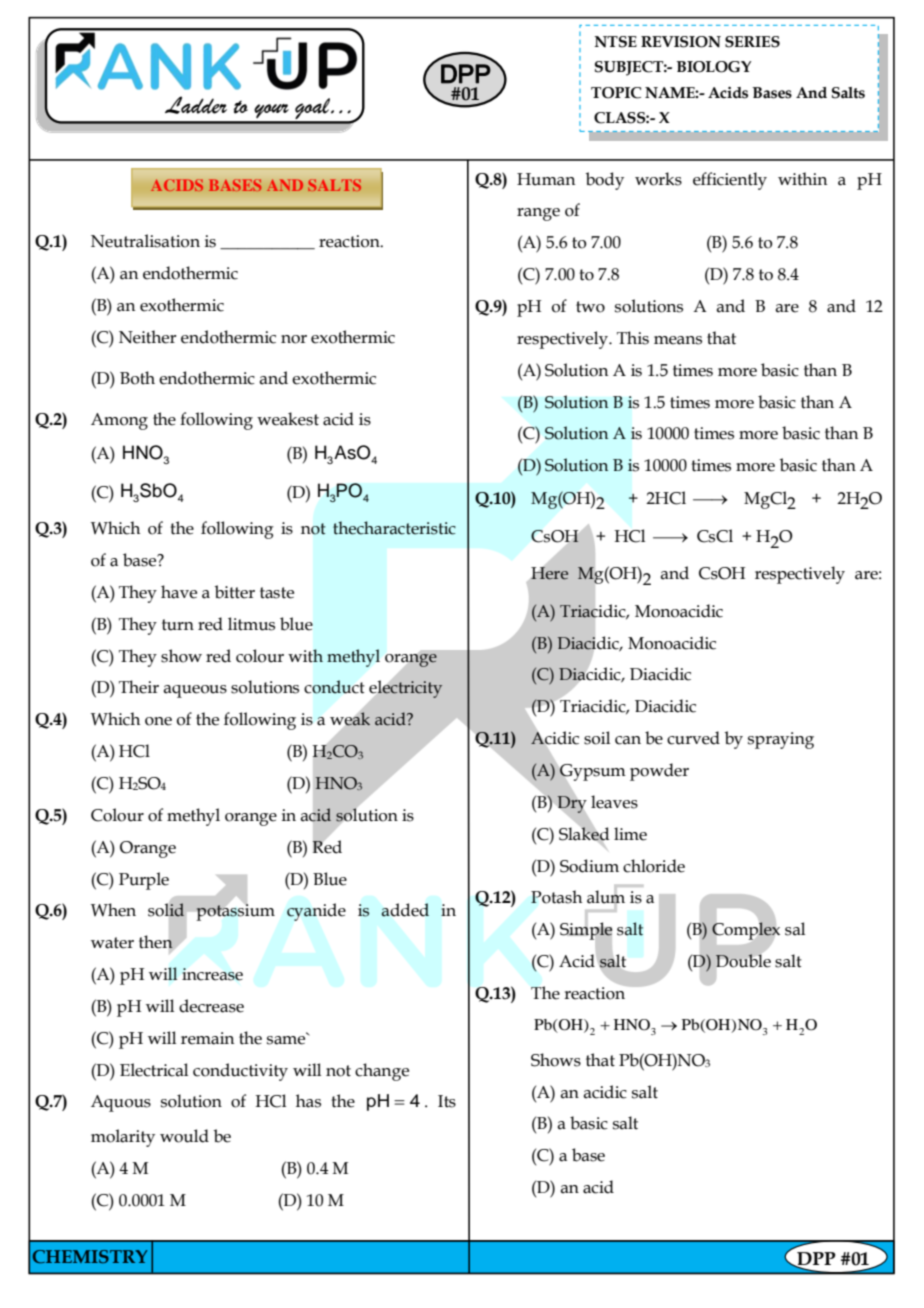 The image size is (924, 1308). I want to click on curved, so click(693, 738).
